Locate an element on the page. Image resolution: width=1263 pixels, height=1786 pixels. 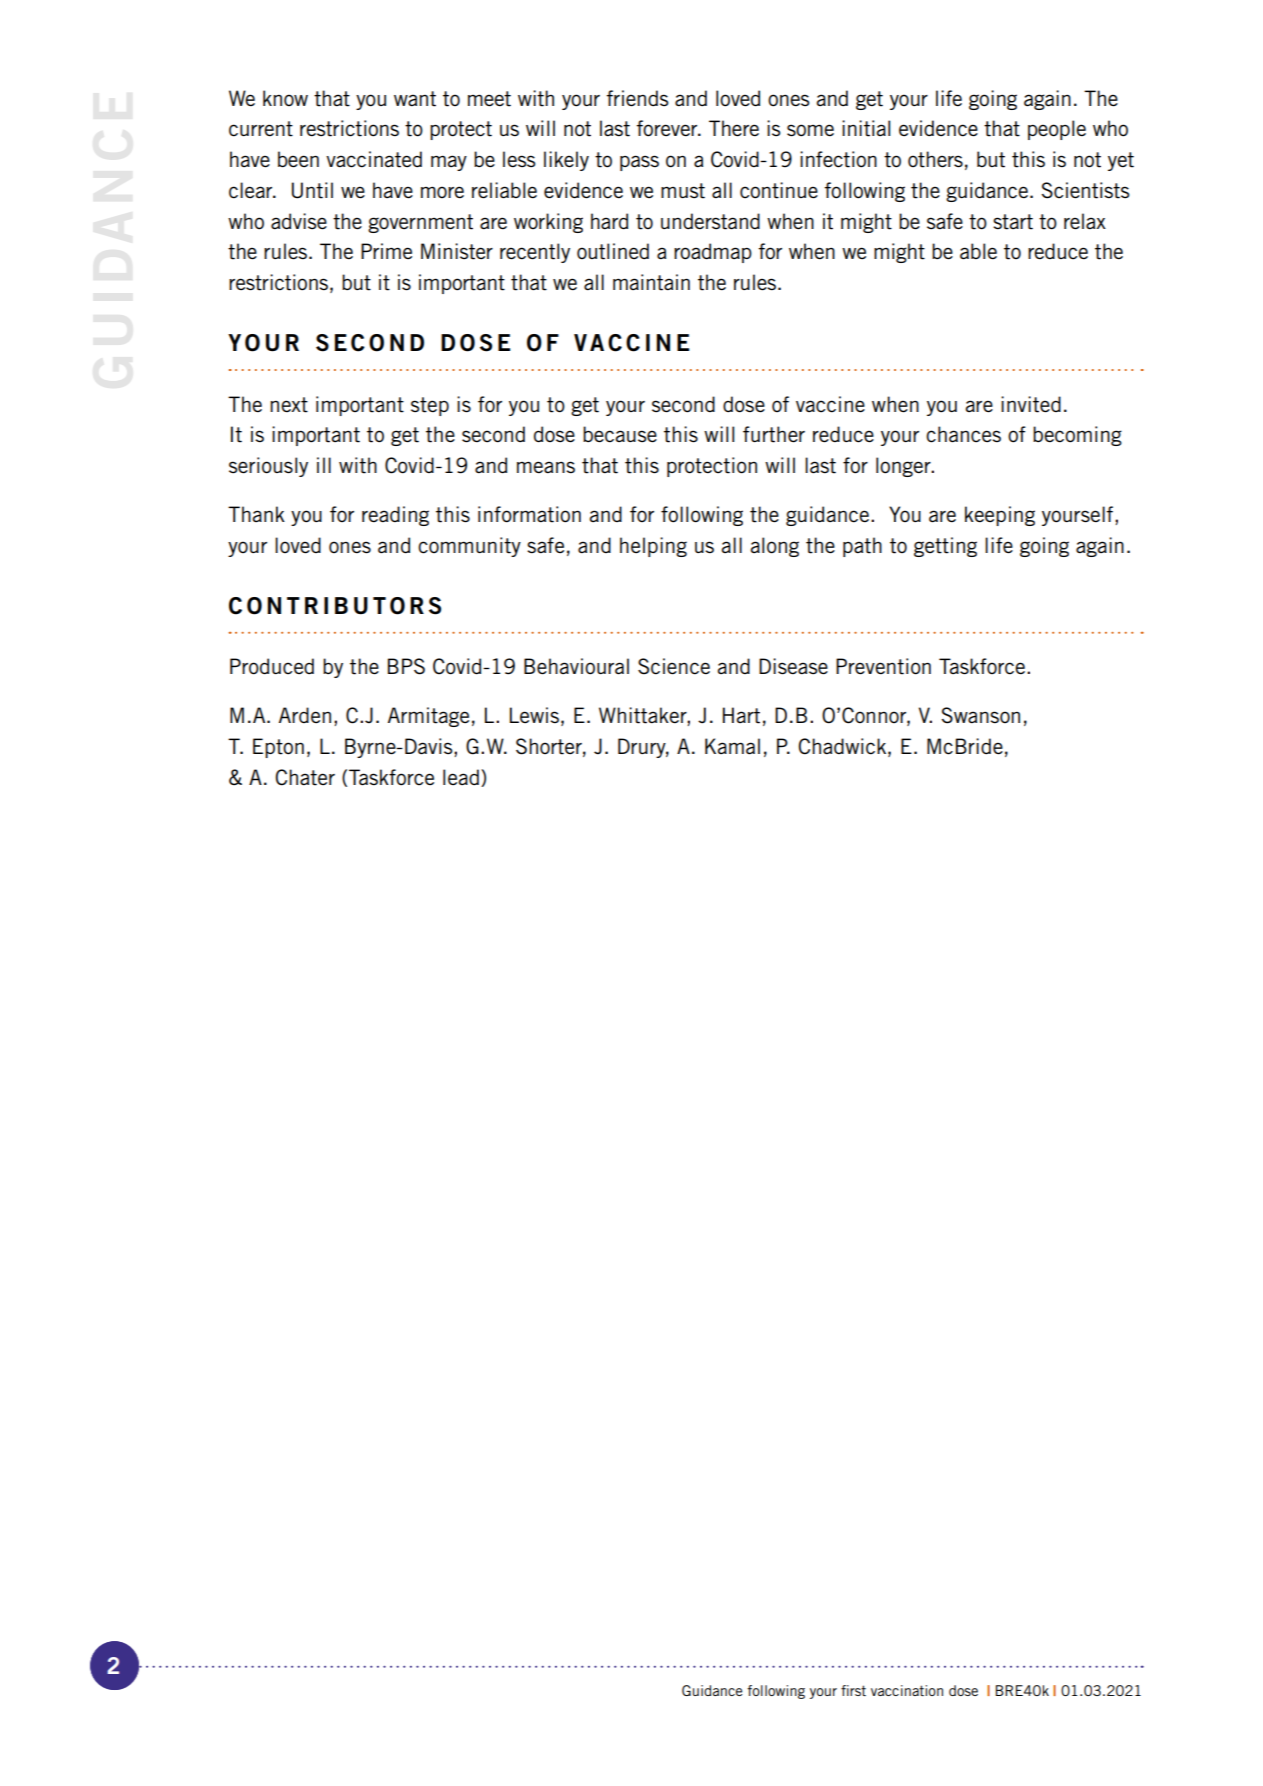
first is located at coordinates (853, 1690).
